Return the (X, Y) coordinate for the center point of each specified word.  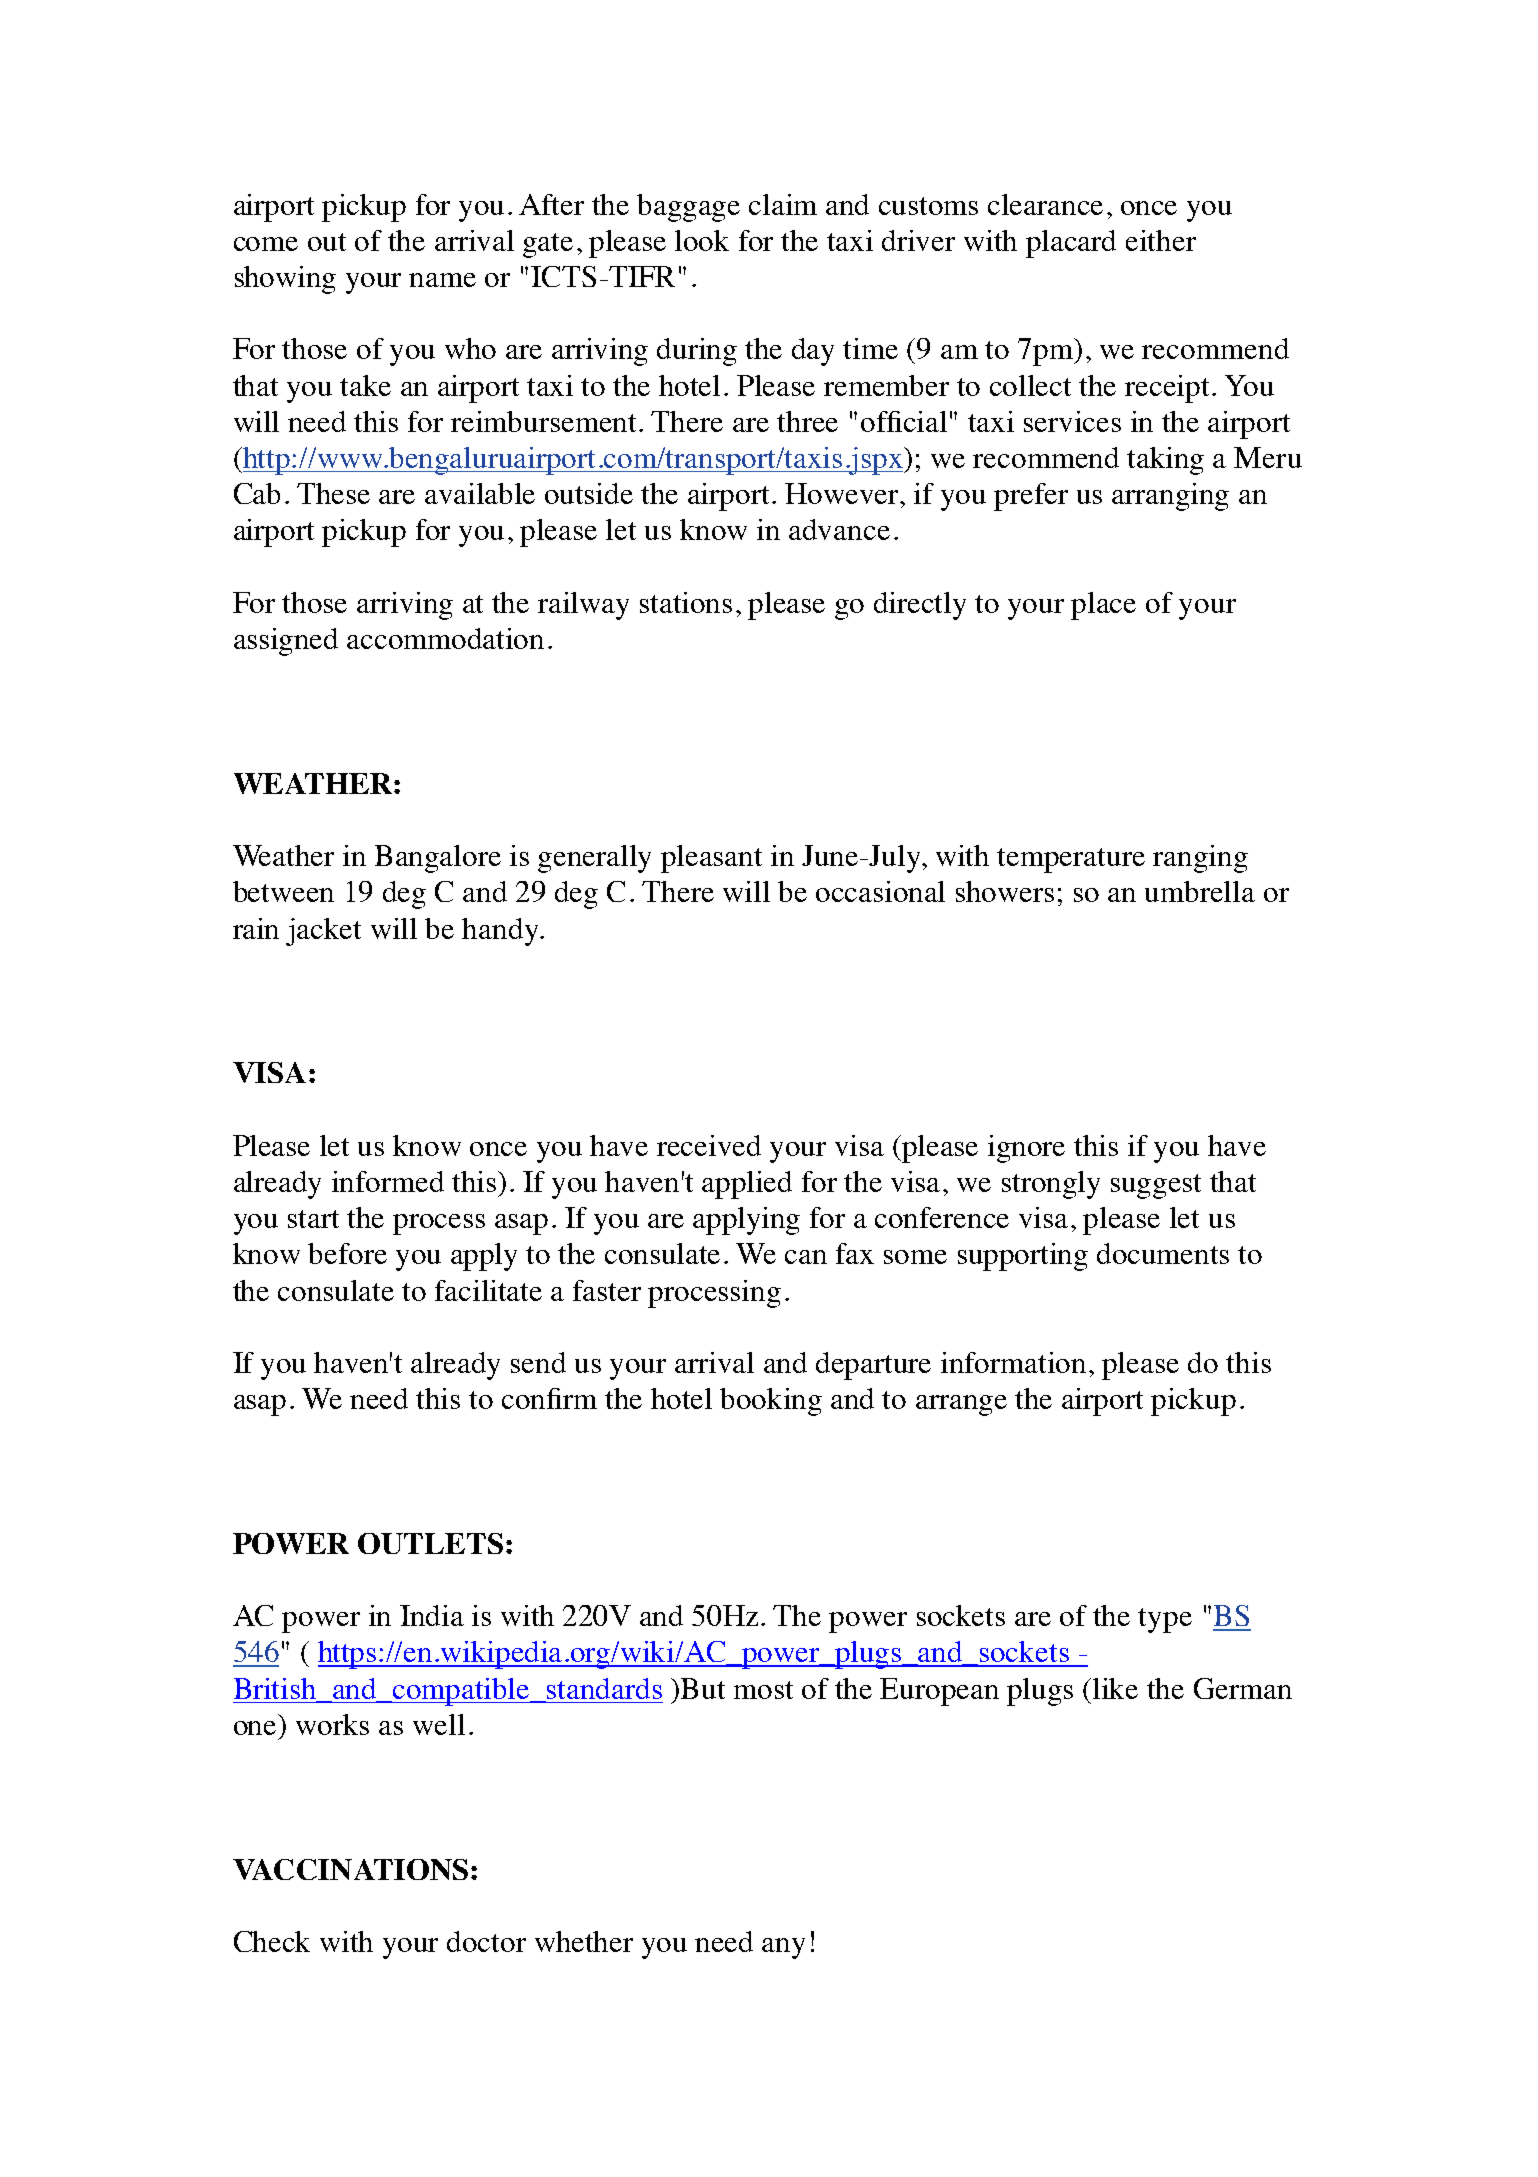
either (1161, 240)
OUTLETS (430, 1543)
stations (686, 602)
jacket (323, 932)
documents (1163, 1253)
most (763, 1690)
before (347, 1253)
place (1103, 606)
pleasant (711, 859)
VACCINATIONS (350, 1869)
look (702, 240)
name (442, 280)
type (1165, 1620)
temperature (1071, 860)
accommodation (445, 638)
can (806, 1257)
